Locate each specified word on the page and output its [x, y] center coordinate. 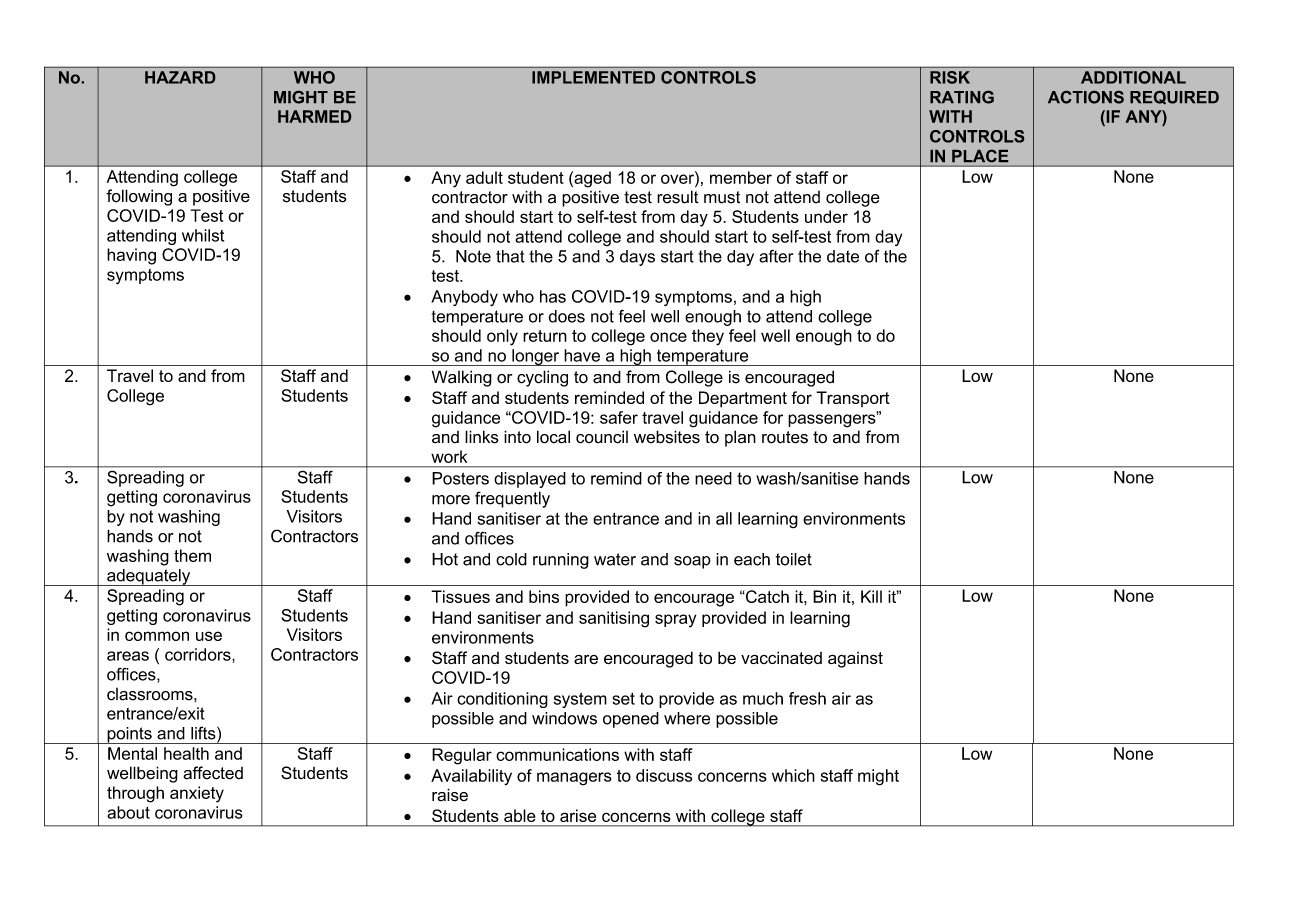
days [637, 258]
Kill [871, 596]
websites [667, 437]
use [209, 636]
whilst [203, 235]
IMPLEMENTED [593, 77]
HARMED [314, 116]
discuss [664, 775]
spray [675, 621]
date [843, 256]
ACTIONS [1086, 97]
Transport [853, 399]
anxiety [197, 794]
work [449, 456]
